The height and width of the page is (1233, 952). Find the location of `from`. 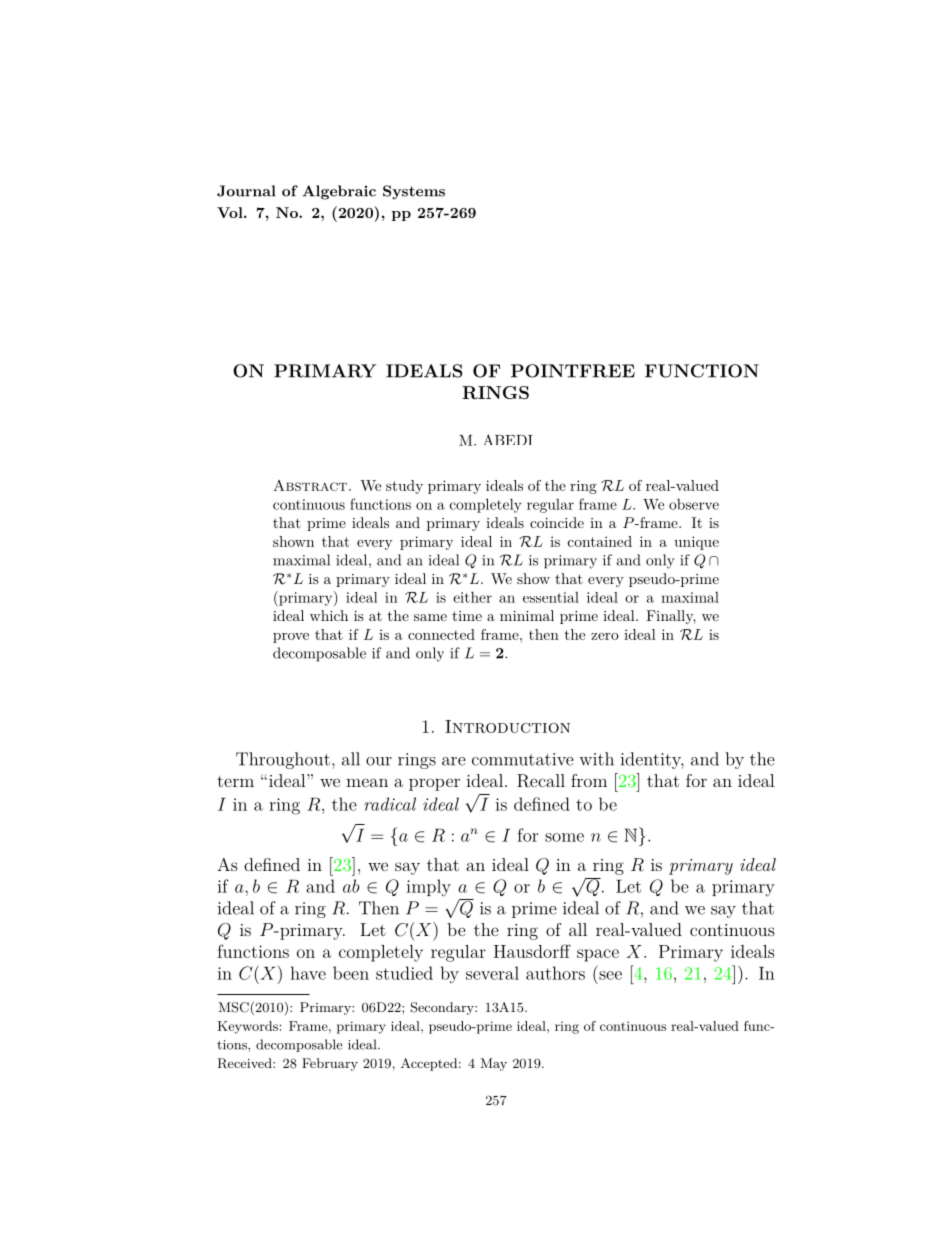

from is located at coordinates (589, 780).
